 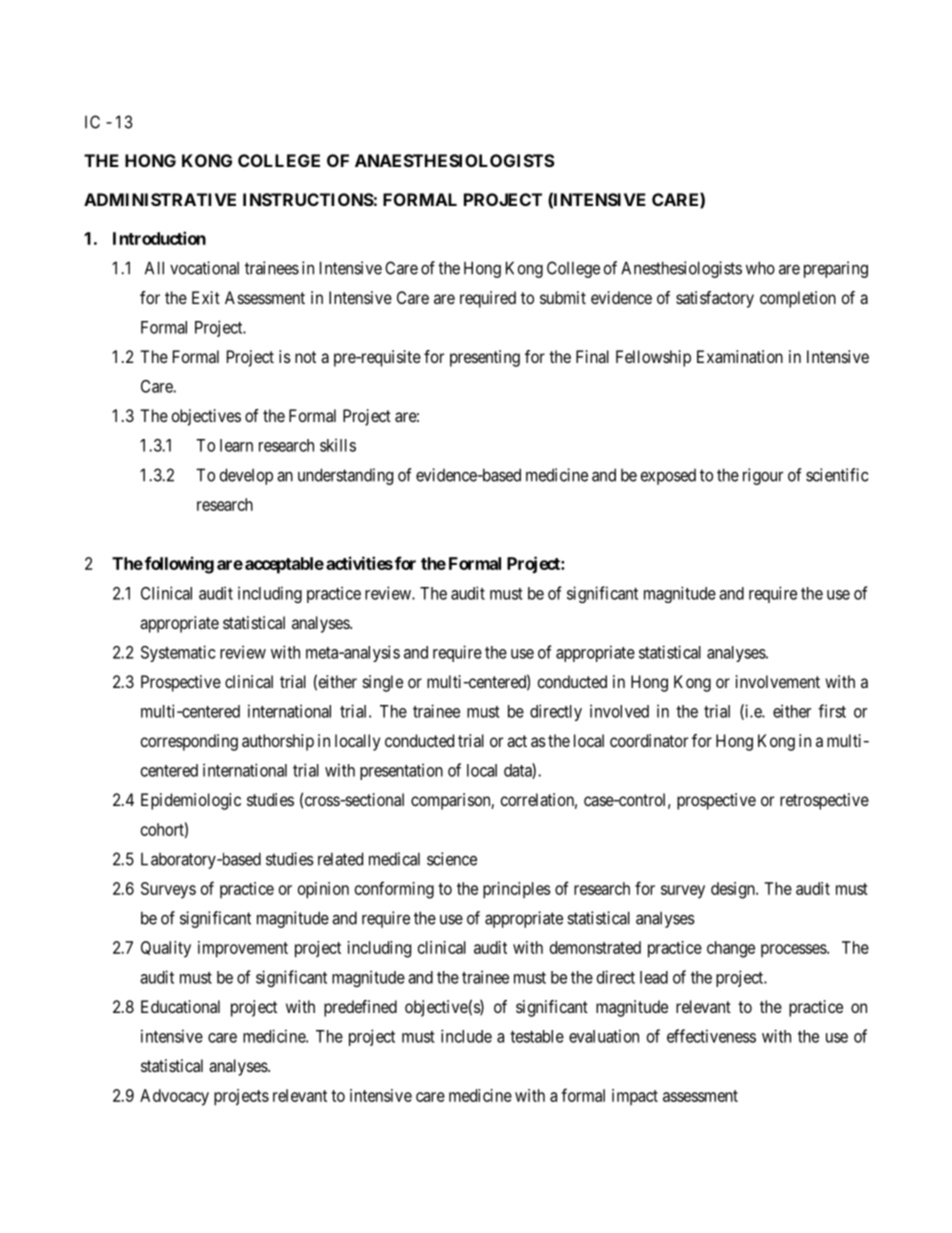 What do you see at coordinates (734, 890) in the image?
I see `design` at bounding box center [734, 890].
